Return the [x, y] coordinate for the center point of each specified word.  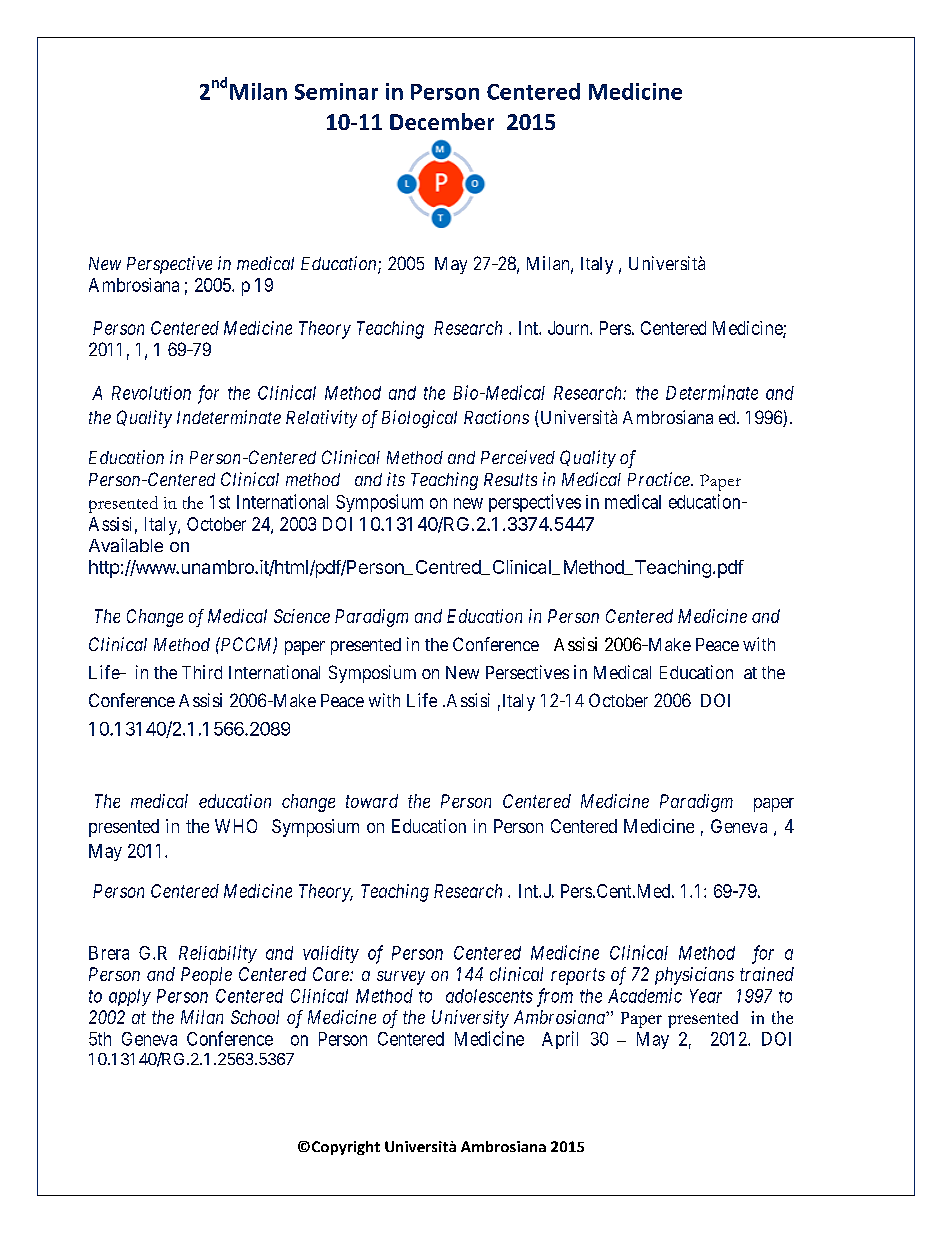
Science [302, 616]
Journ [569, 328]
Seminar [336, 91]
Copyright [344, 1148]
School [255, 1017]
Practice [660, 479]
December [442, 121]
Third [202, 672]
